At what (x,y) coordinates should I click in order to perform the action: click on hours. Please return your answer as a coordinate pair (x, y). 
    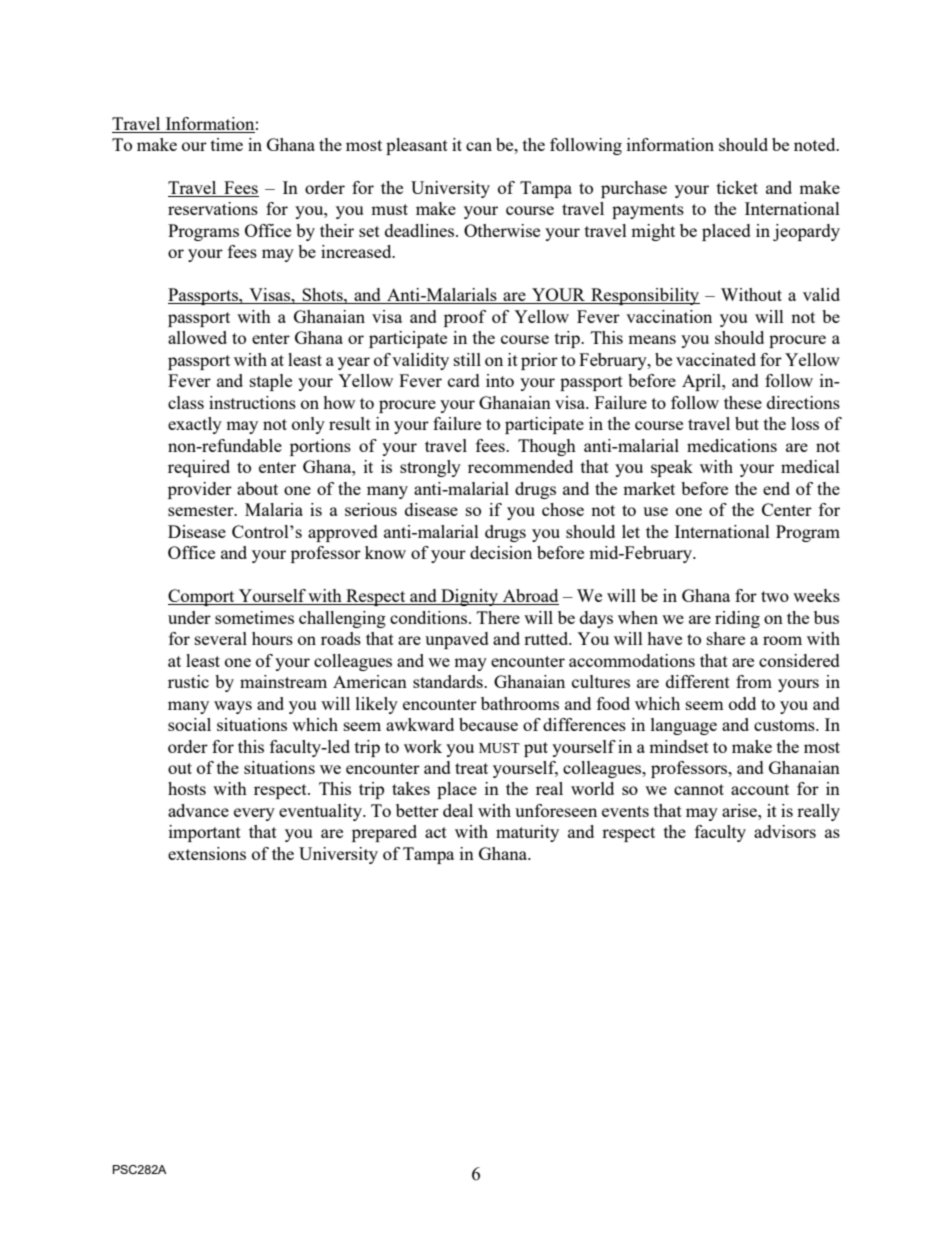
    Looking at the image, I should click on (272, 638).
